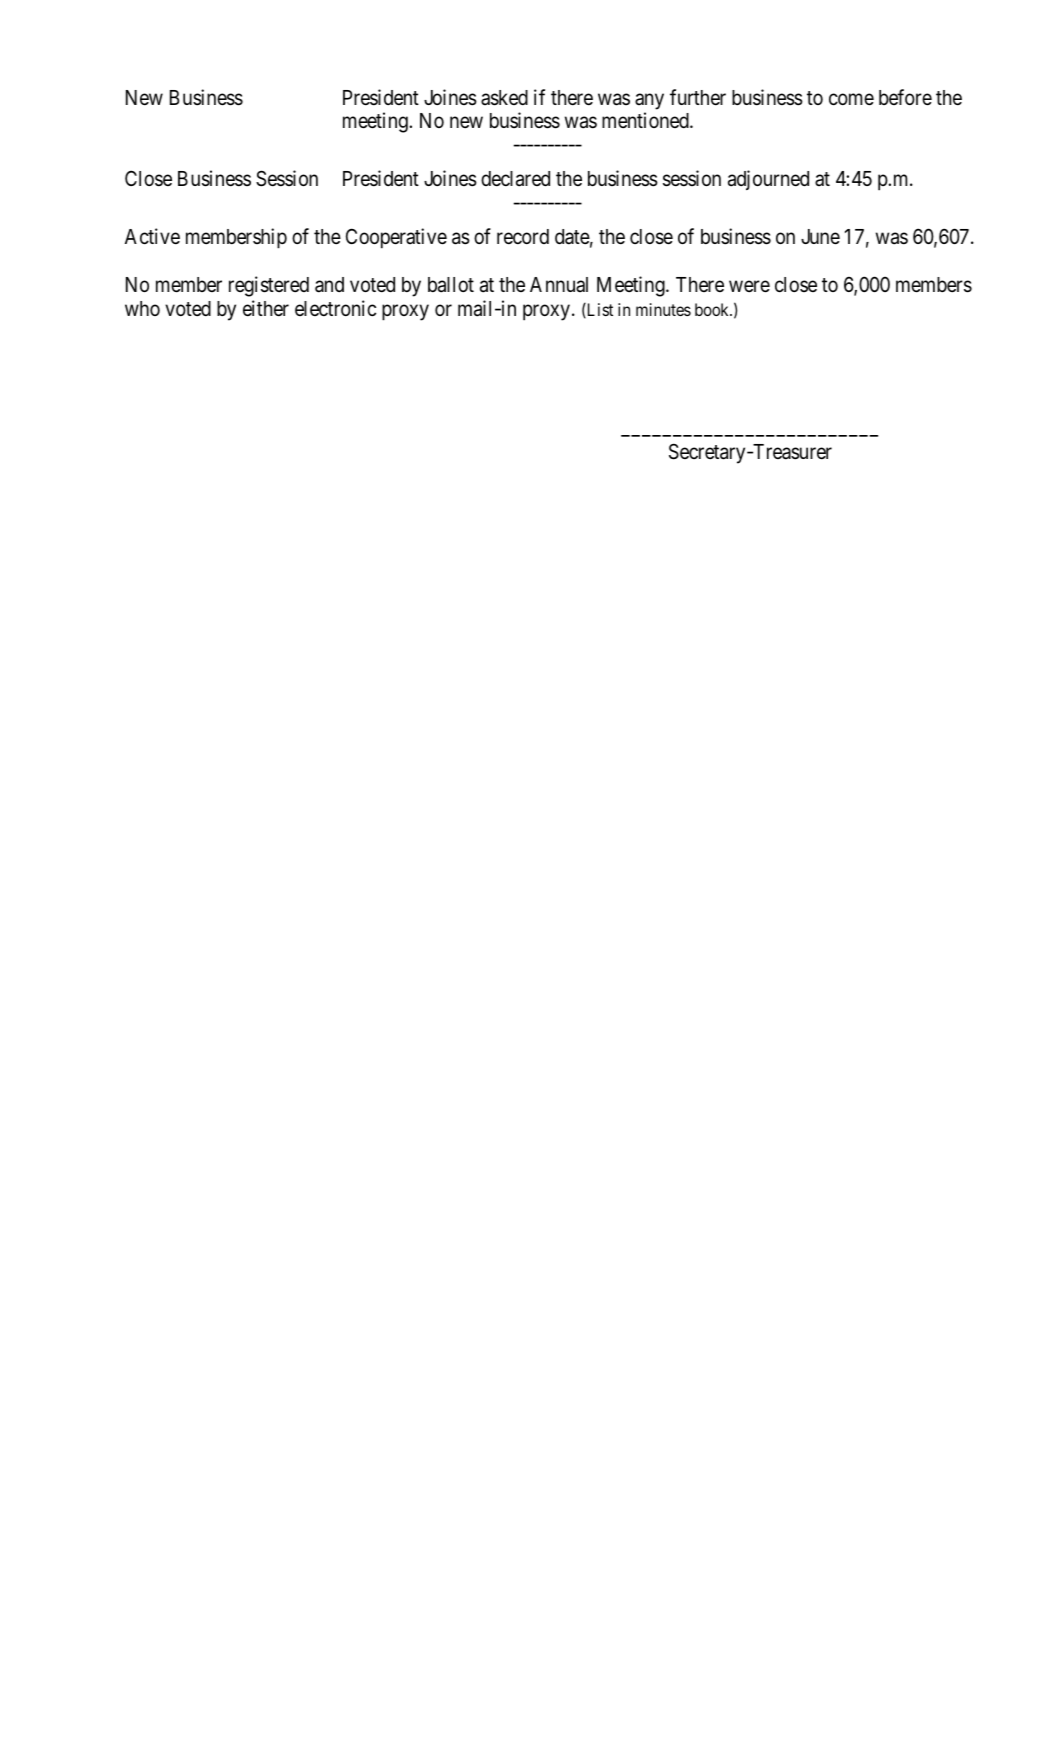 The height and width of the image is (1739, 1056). Describe the element at coordinates (559, 284) in the image. I see `Annual` at that location.
